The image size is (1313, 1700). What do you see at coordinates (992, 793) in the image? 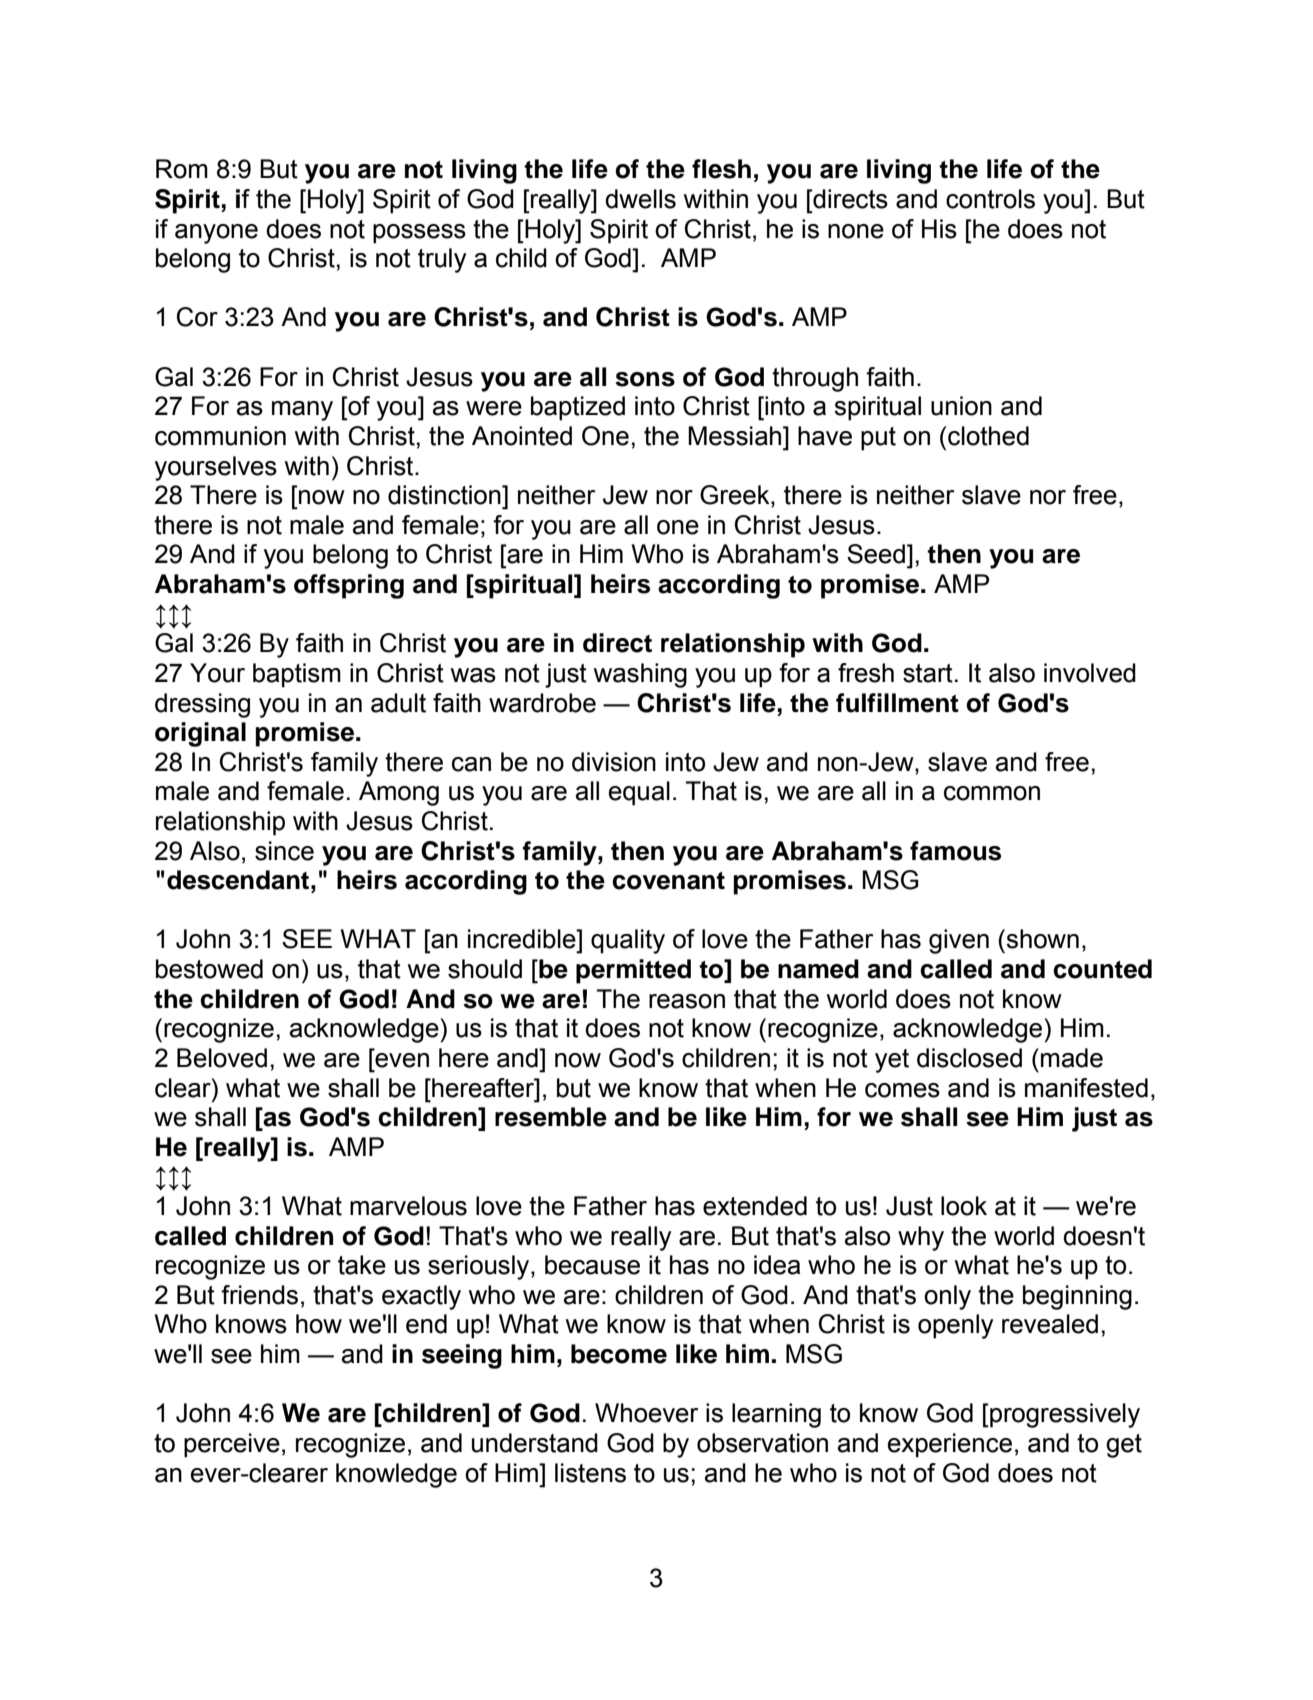
I see `common` at bounding box center [992, 793].
